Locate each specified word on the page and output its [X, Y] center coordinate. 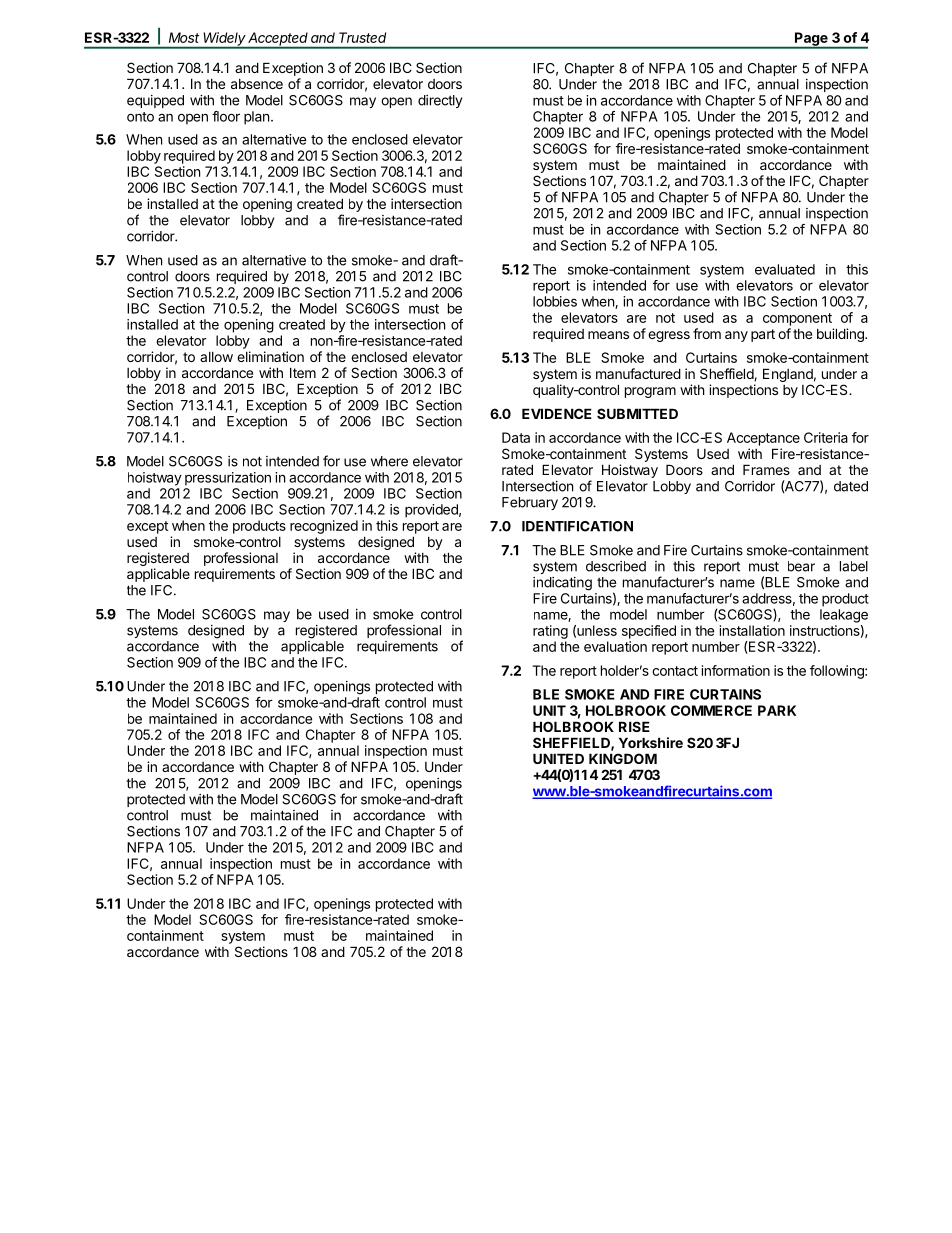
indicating [562, 584]
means [608, 335]
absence [257, 84]
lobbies [555, 301]
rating [550, 632]
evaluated [785, 269]
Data [516, 437]
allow [216, 357]
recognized [324, 527]
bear [801, 566]
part [763, 335]
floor [226, 116]
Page [811, 40]
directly [440, 101]
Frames [766, 469]
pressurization [228, 479]
